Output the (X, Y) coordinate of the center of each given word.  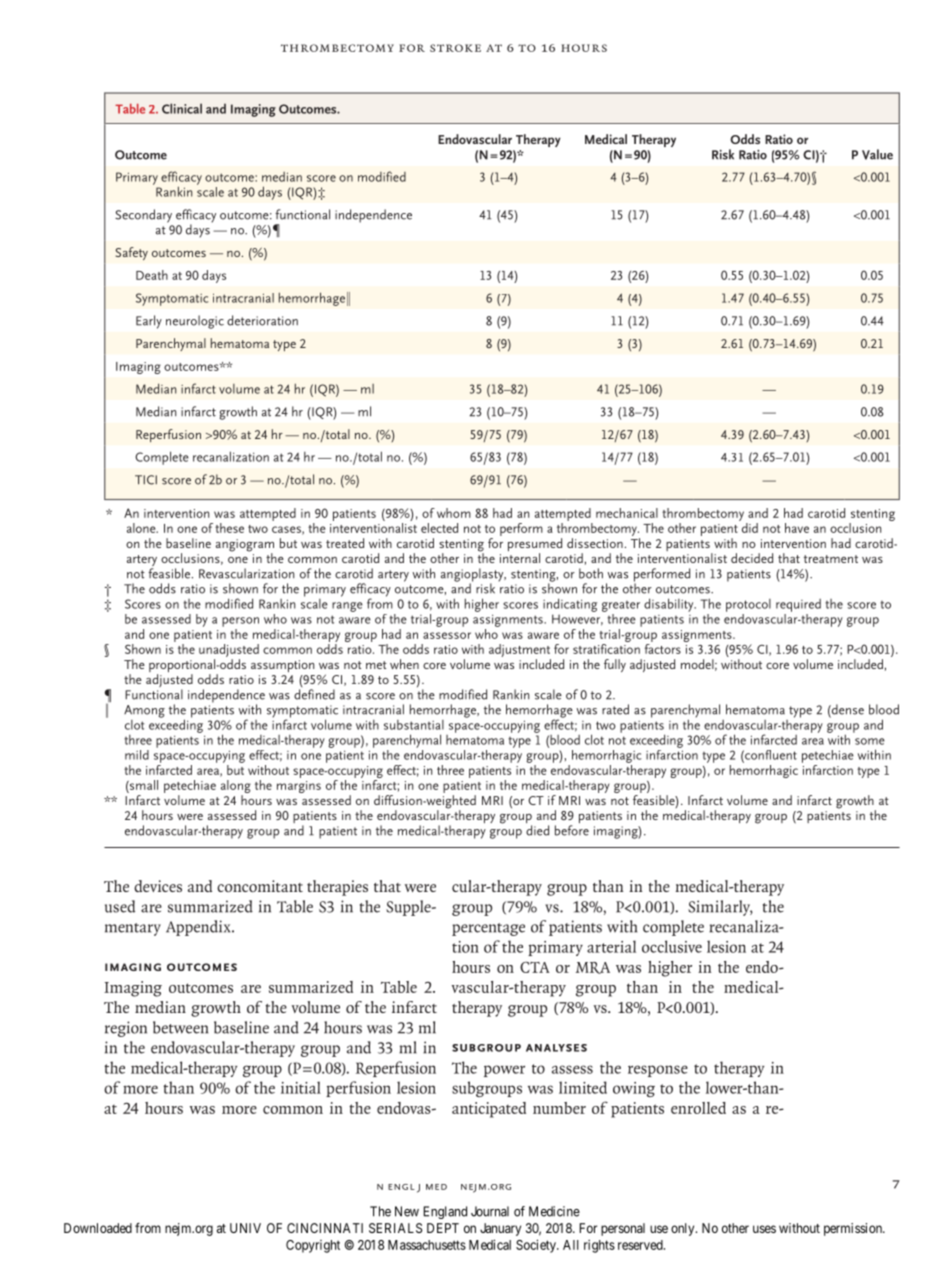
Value (877, 154)
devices (158, 886)
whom (454, 513)
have (797, 528)
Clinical (182, 108)
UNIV (245, 1228)
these (229, 528)
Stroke (455, 48)
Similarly (720, 908)
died (537, 830)
